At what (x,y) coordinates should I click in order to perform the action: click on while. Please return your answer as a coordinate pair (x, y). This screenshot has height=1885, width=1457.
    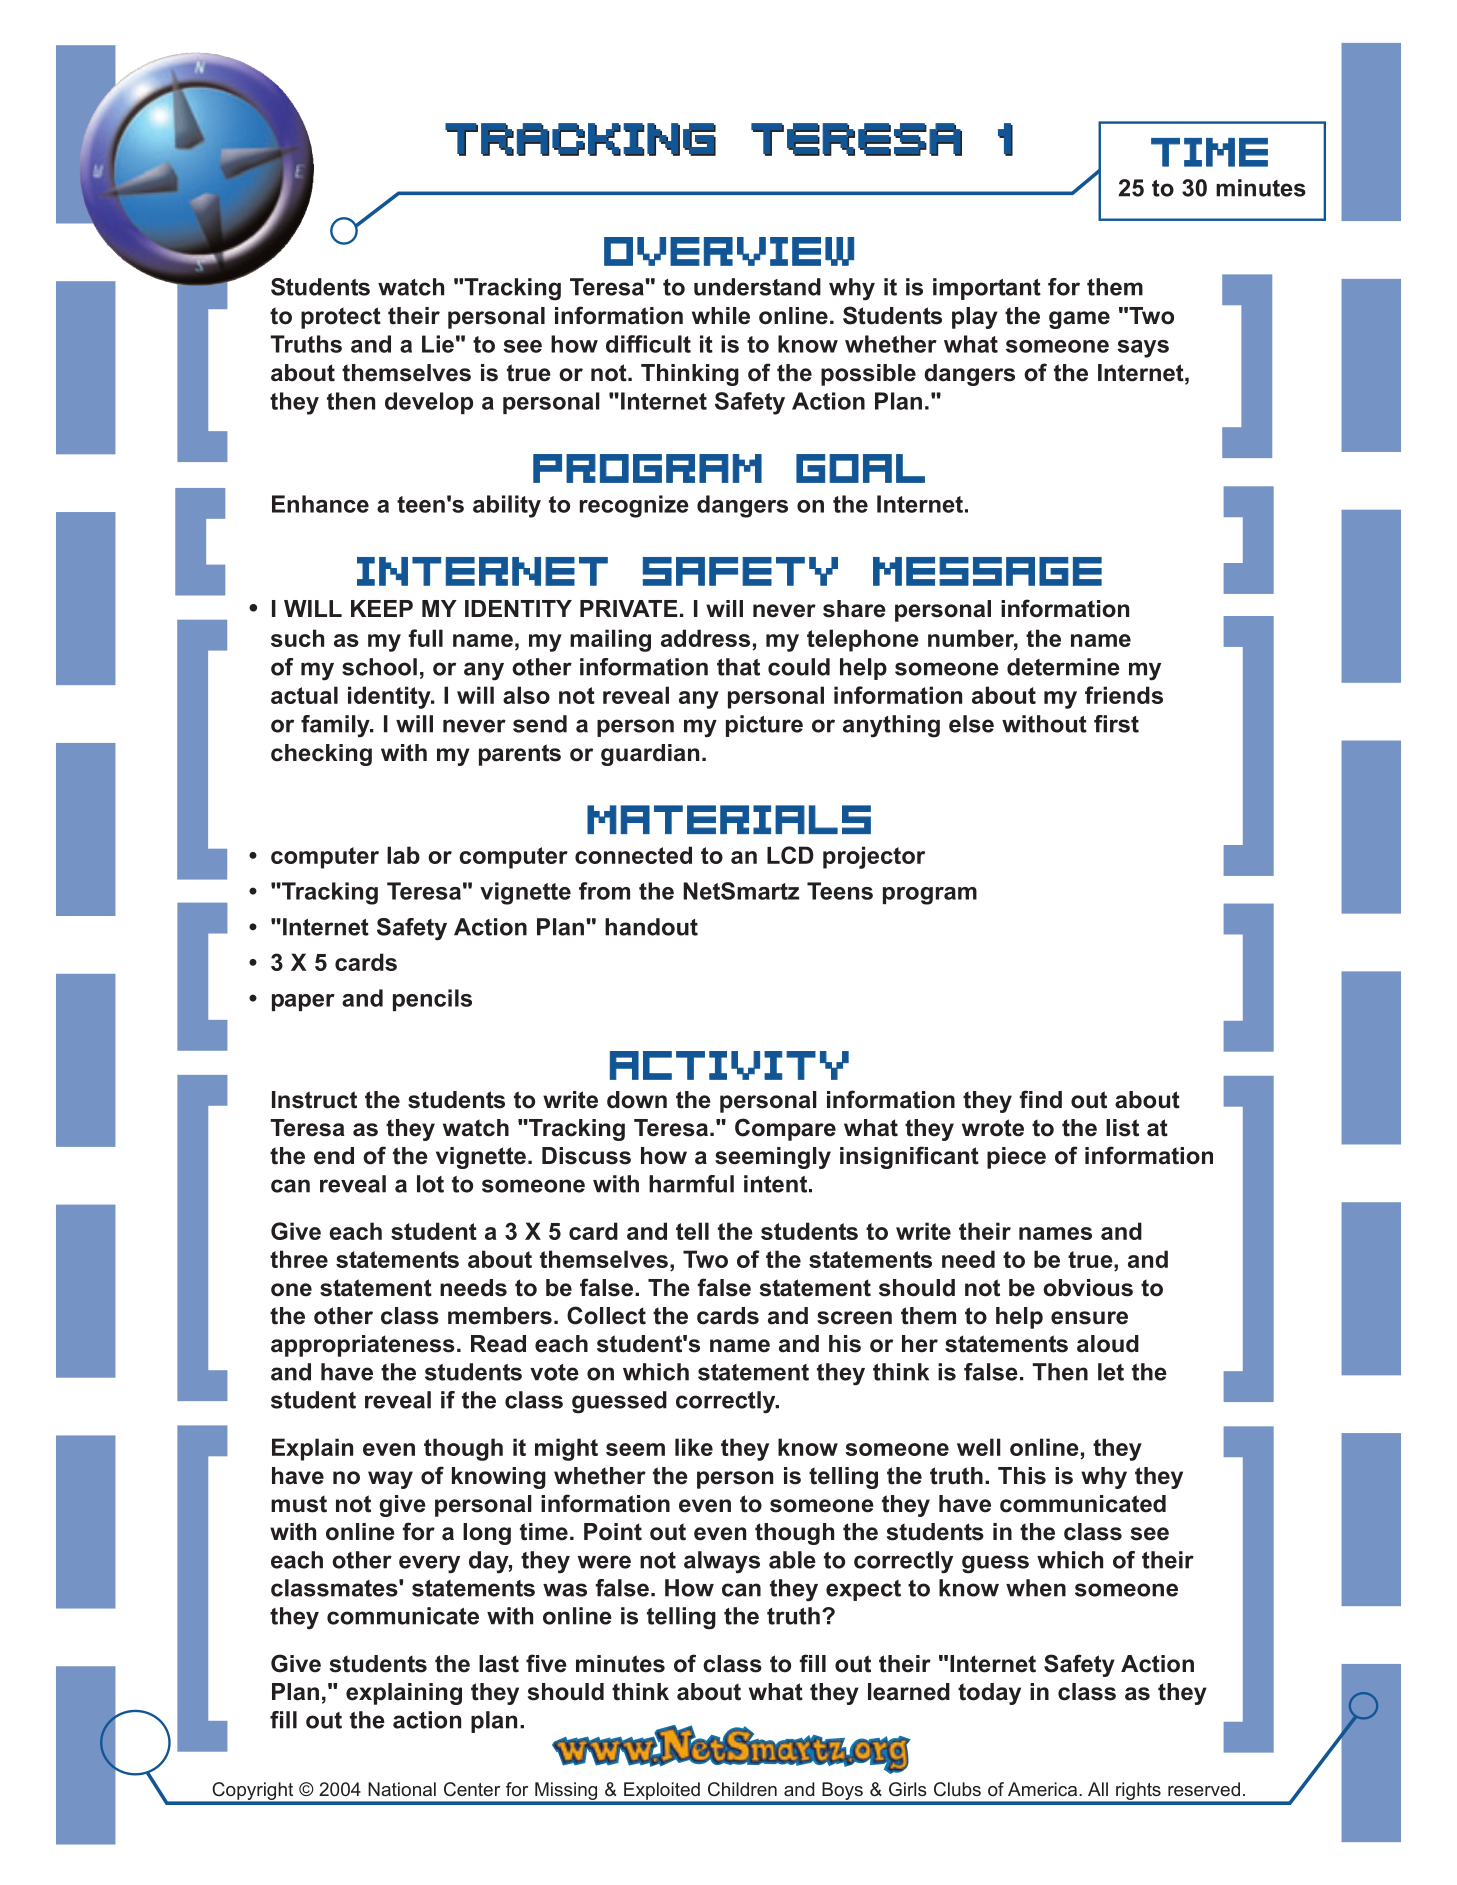
    Looking at the image, I should click on (721, 316).
